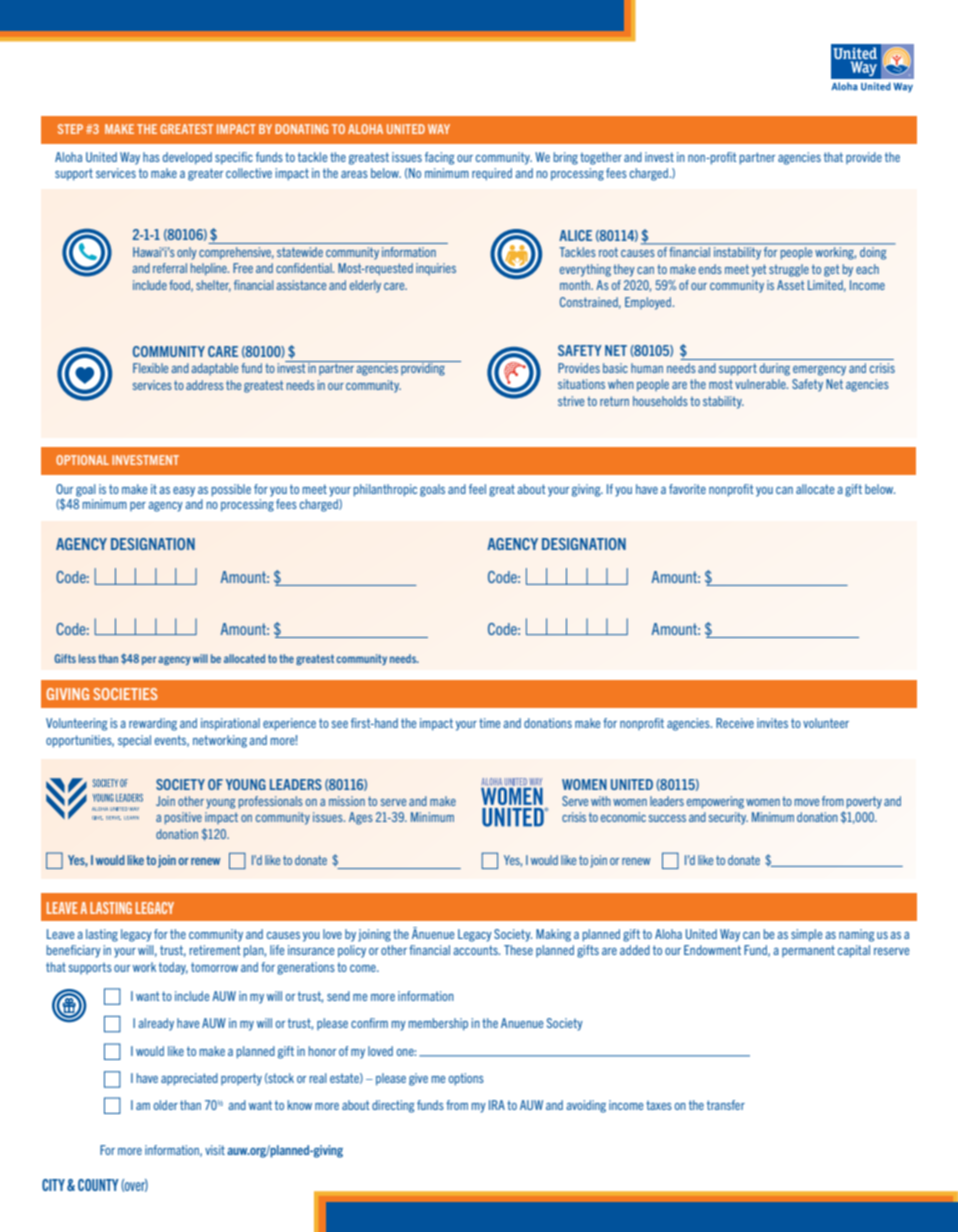 The image size is (958, 1232). What do you see at coordinates (808, 951) in the screenshot?
I see `permanent` at bounding box center [808, 951].
